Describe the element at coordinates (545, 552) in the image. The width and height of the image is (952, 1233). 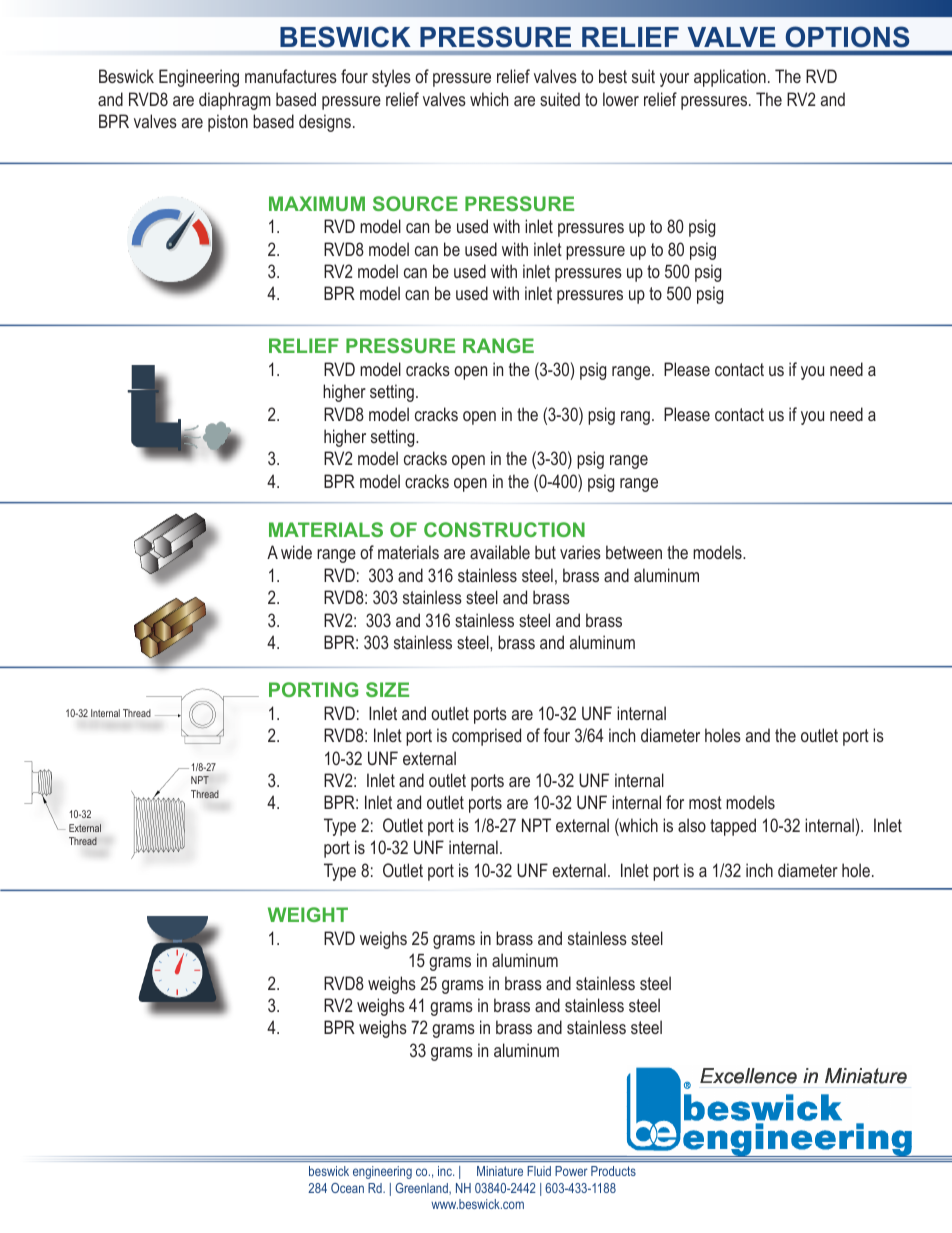
I see `but` at that location.
